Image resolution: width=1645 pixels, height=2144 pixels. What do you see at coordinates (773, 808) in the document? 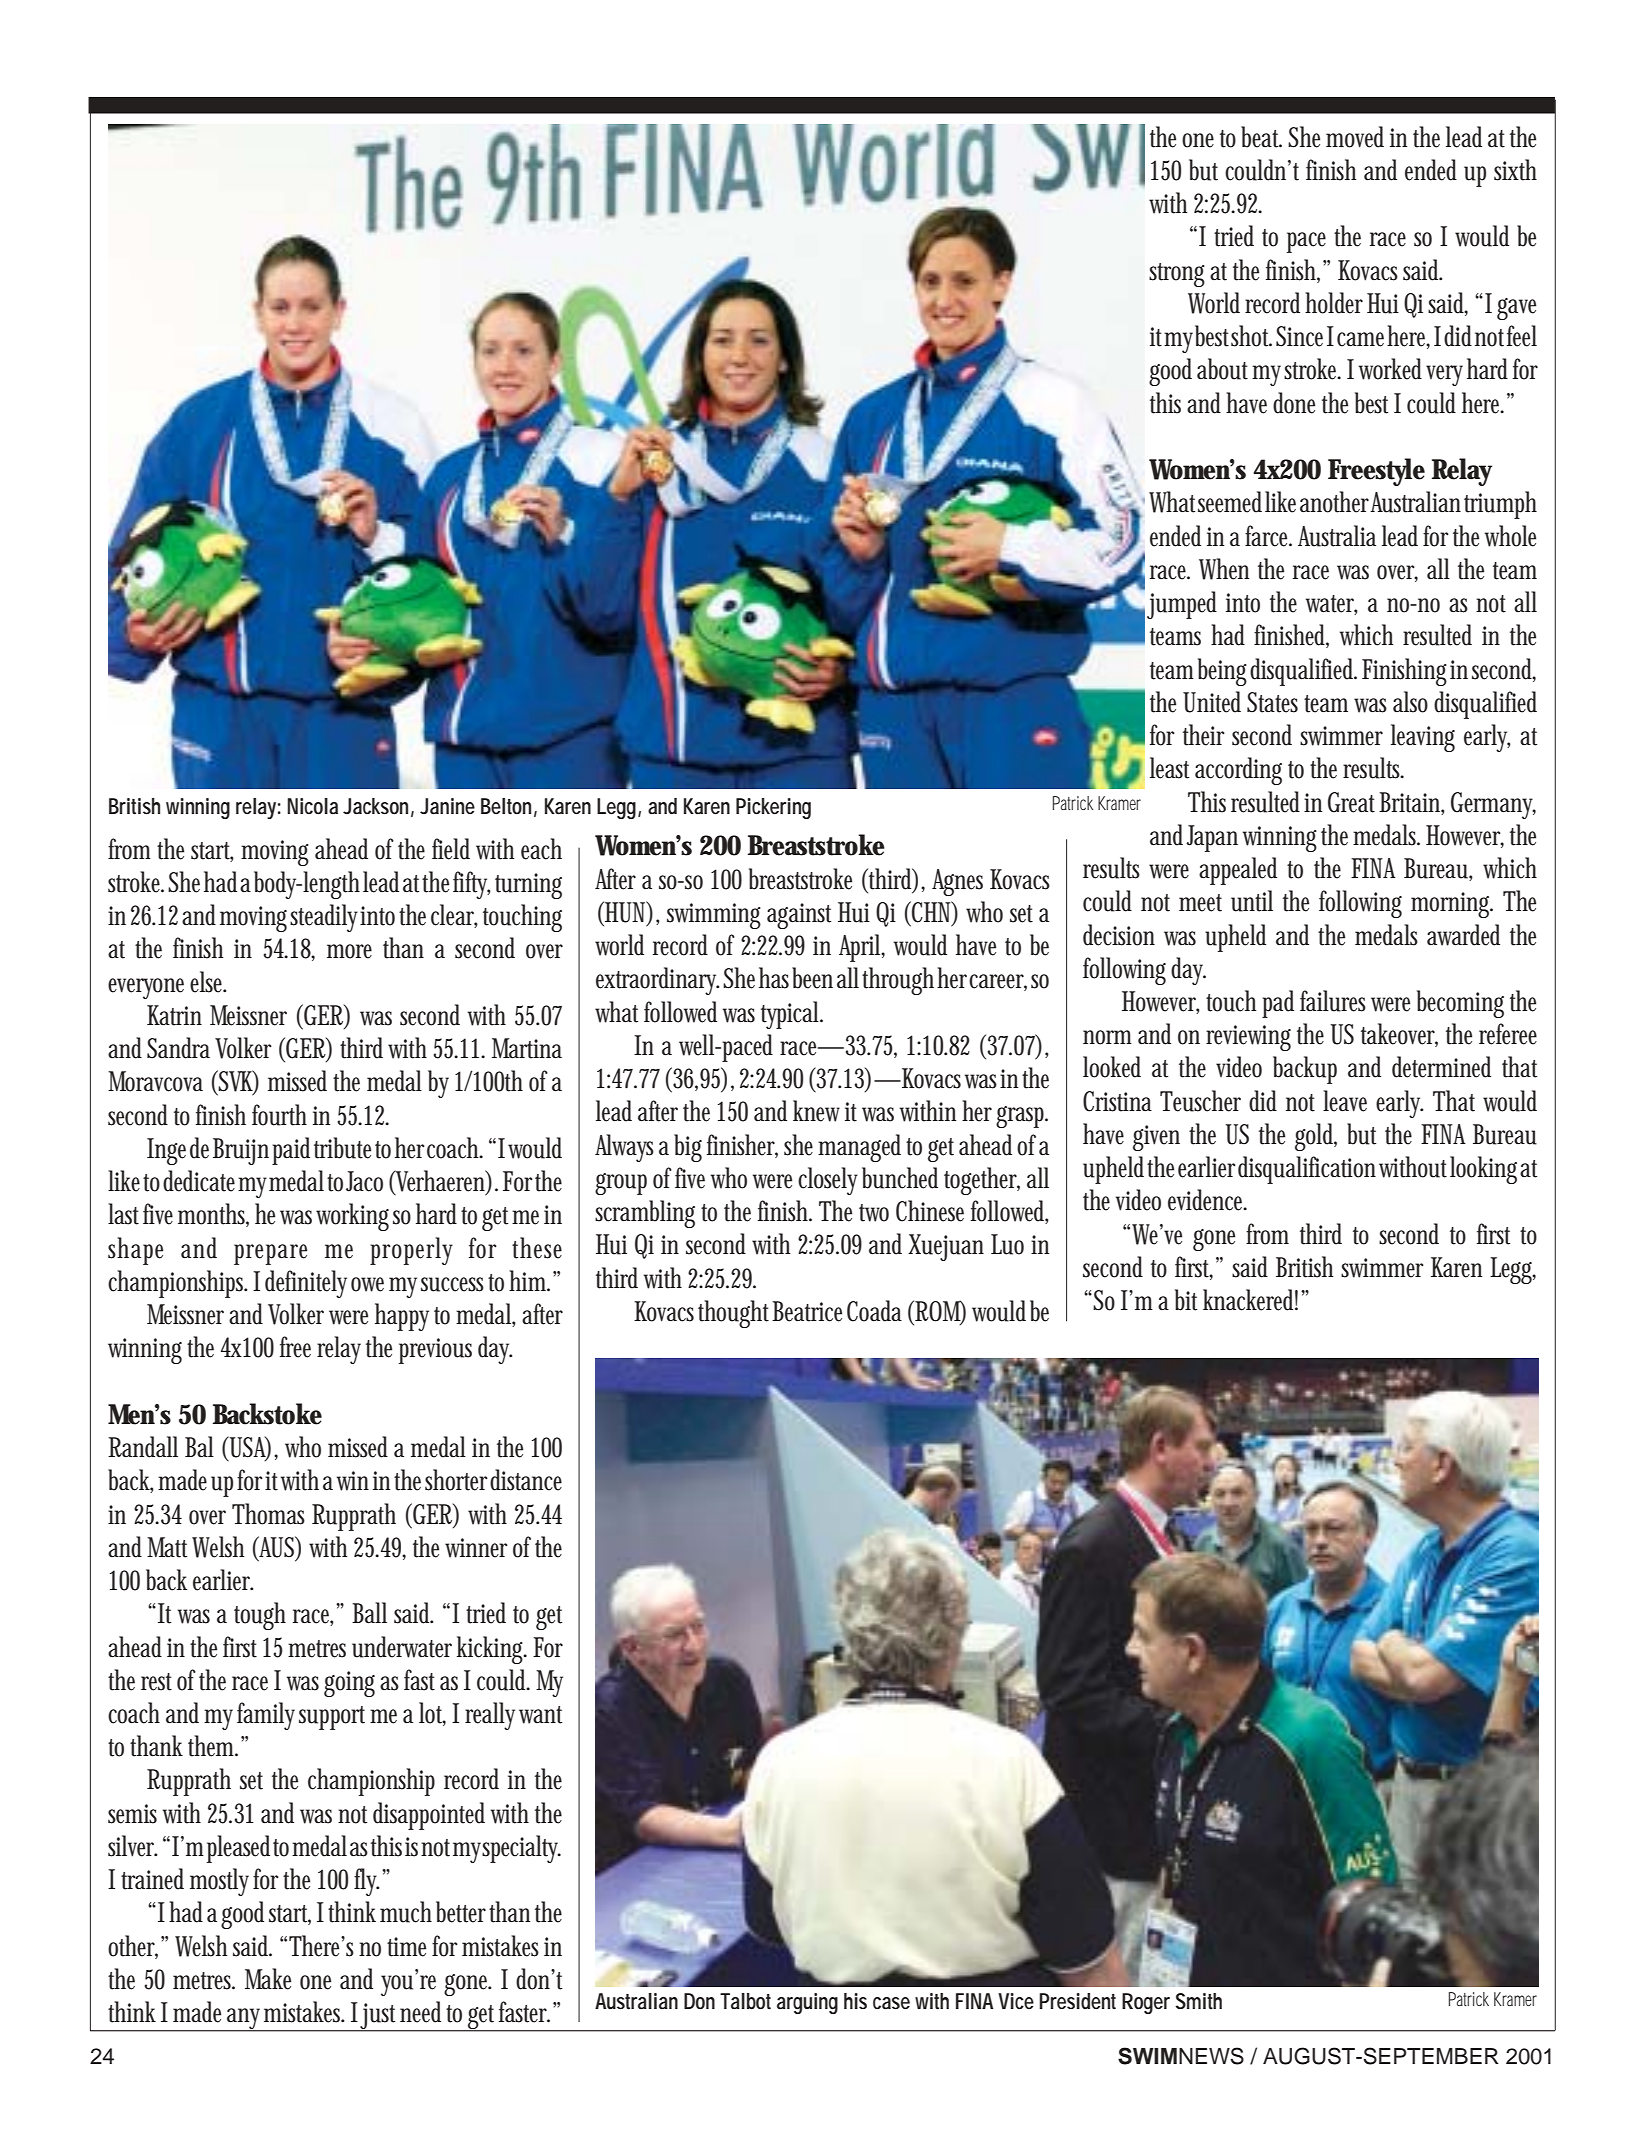
I see `Pickering` at bounding box center [773, 808].
